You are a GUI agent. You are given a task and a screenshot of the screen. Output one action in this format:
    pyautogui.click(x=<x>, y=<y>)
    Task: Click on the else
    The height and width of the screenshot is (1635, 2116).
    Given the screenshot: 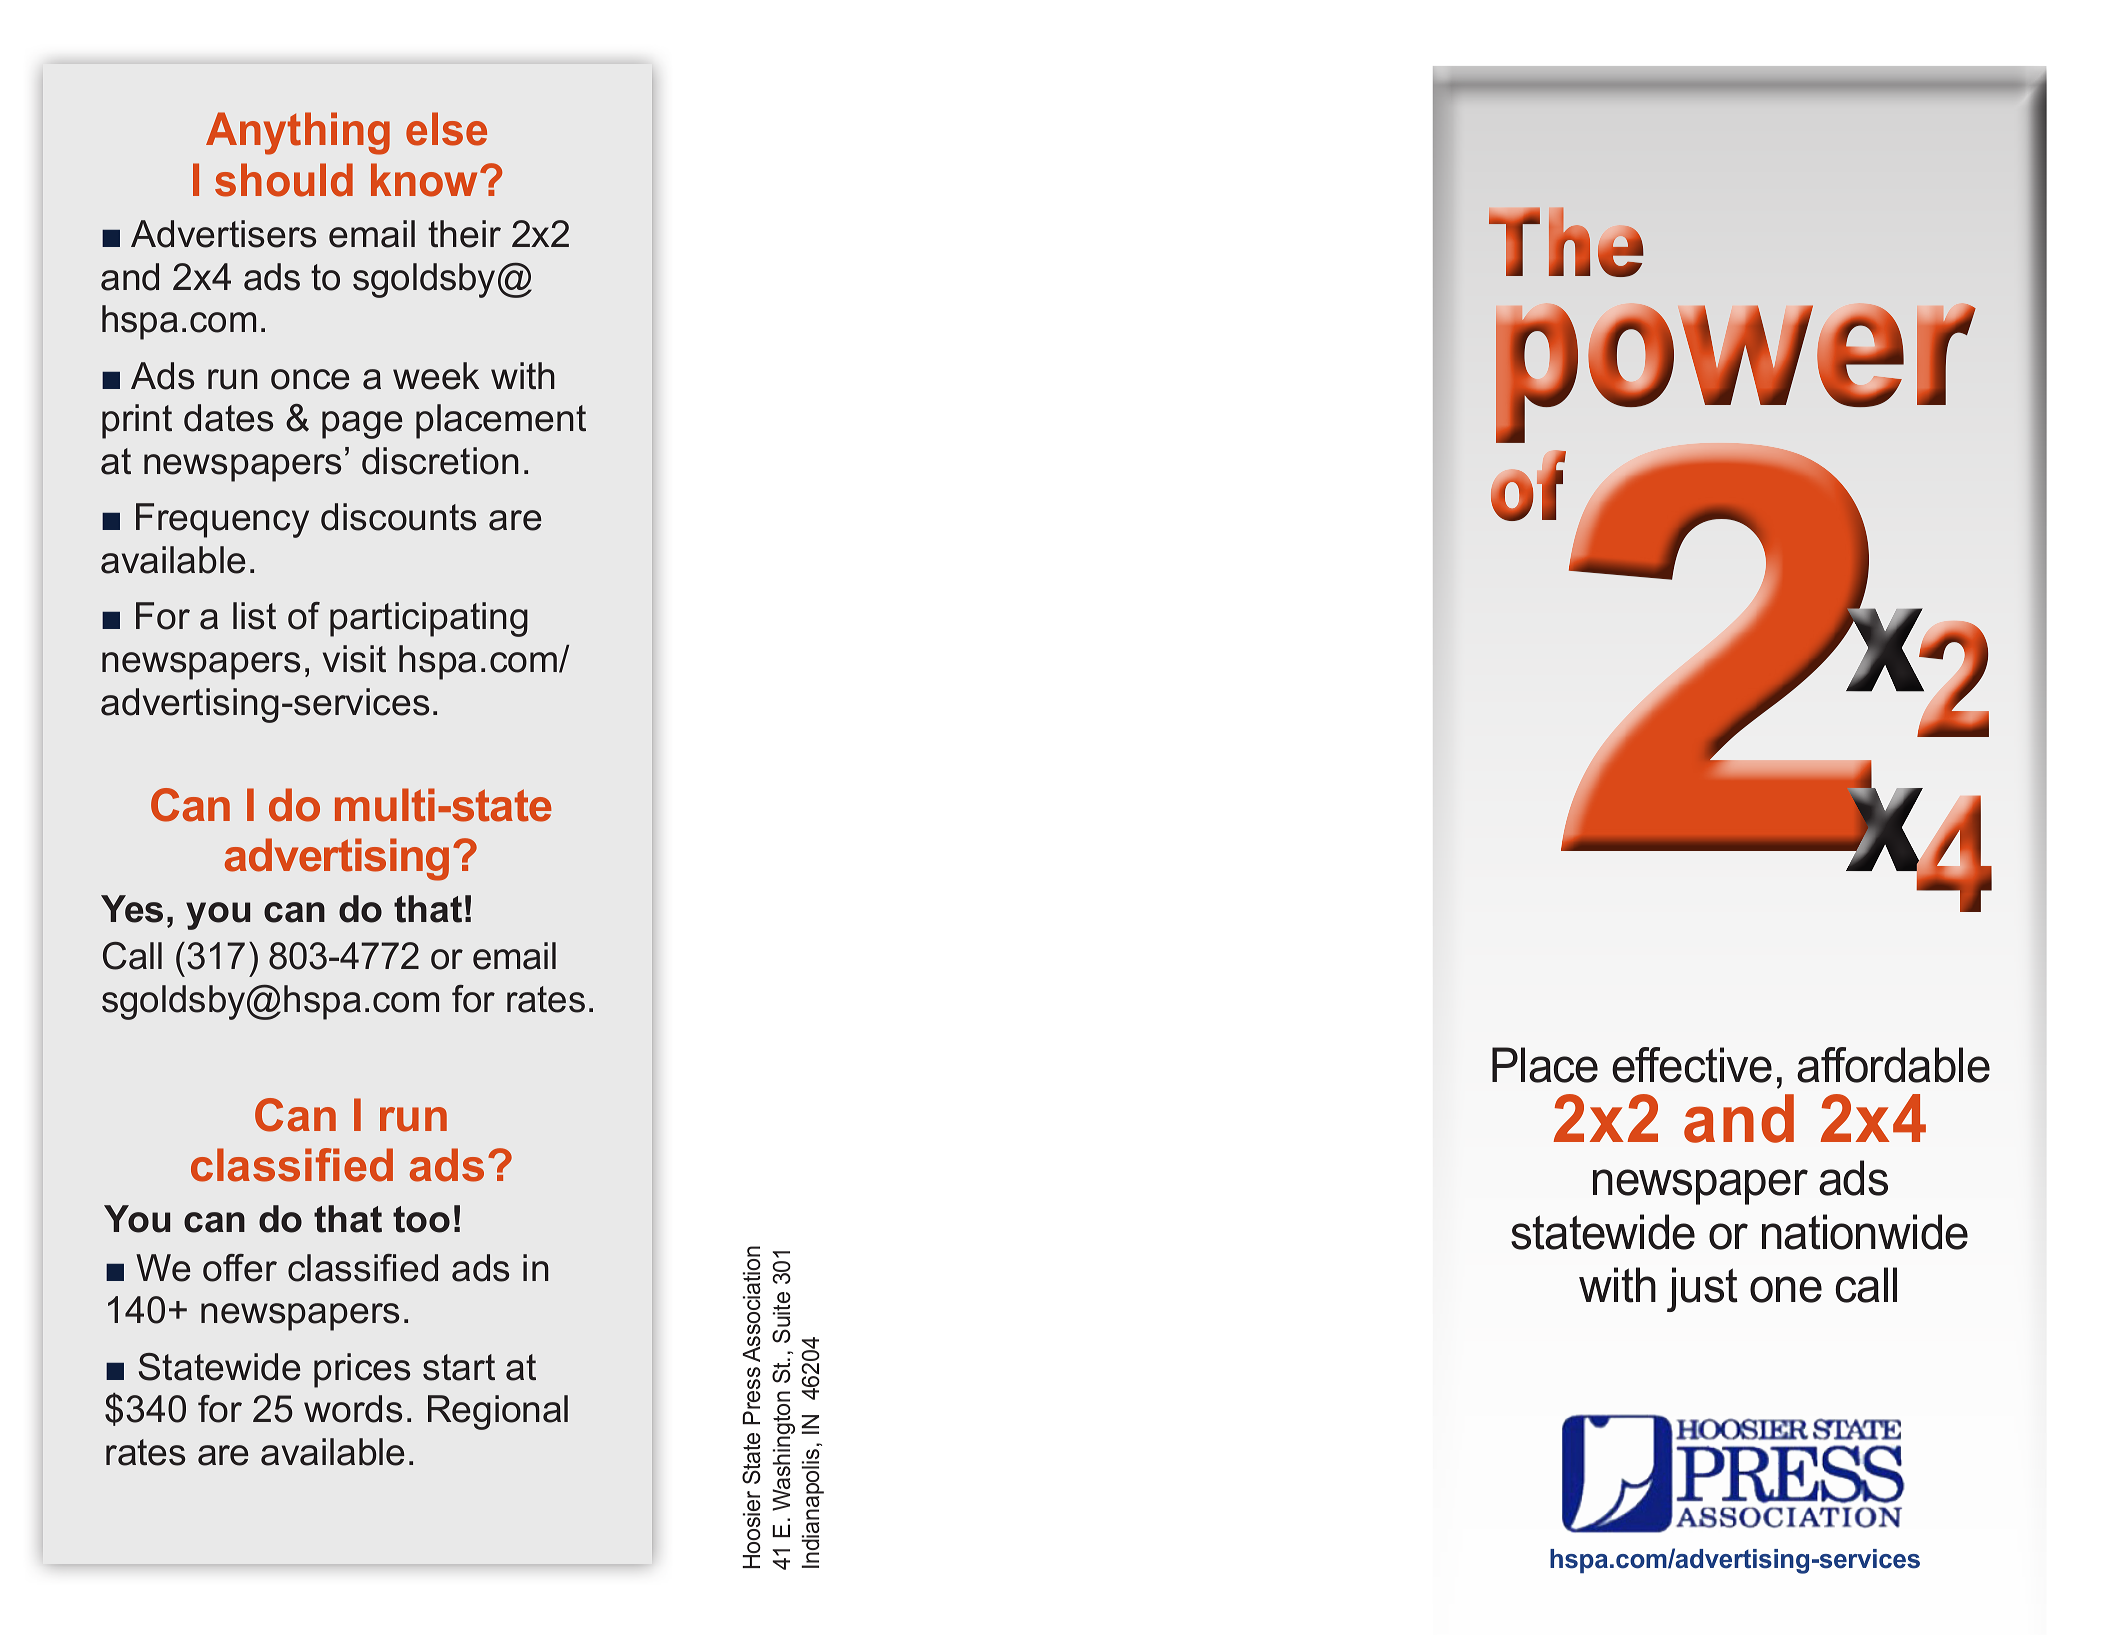 What is the action you would take?
    pyautogui.click(x=446, y=129)
